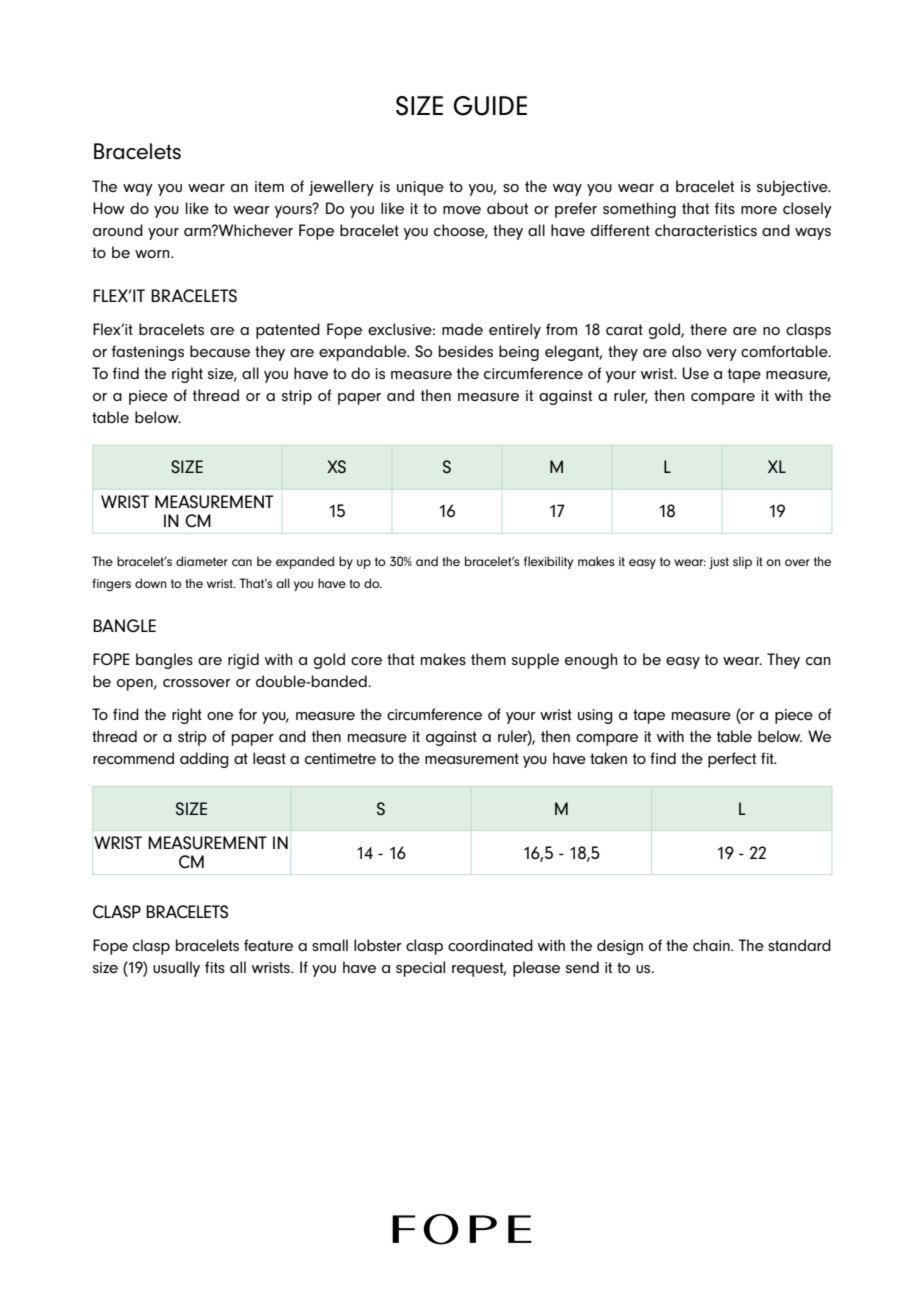  What do you see at coordinates (793, 188) in the image?
I see `subjective` at bounding box center [793, 188].
